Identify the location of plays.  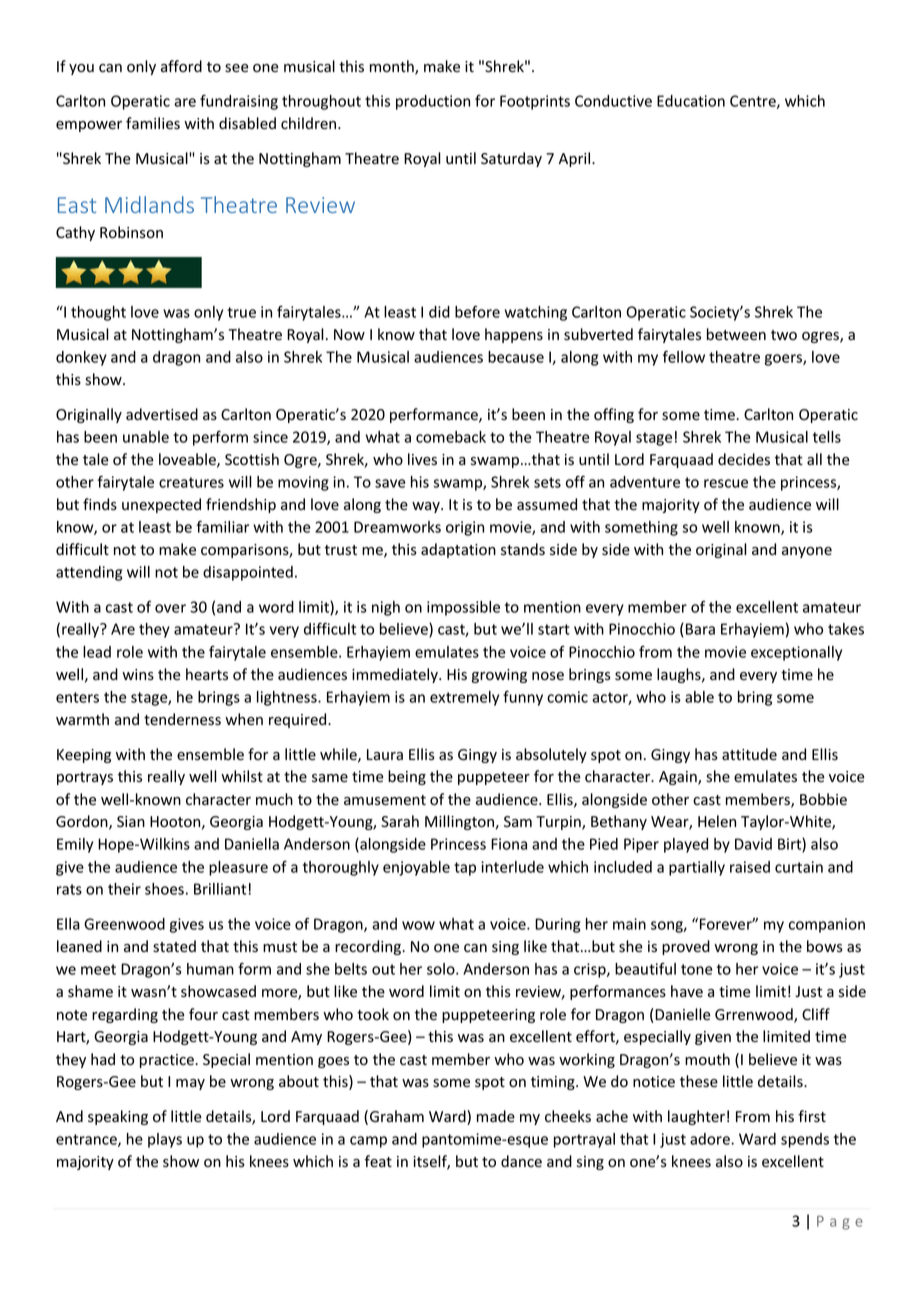
(165, 1140).
